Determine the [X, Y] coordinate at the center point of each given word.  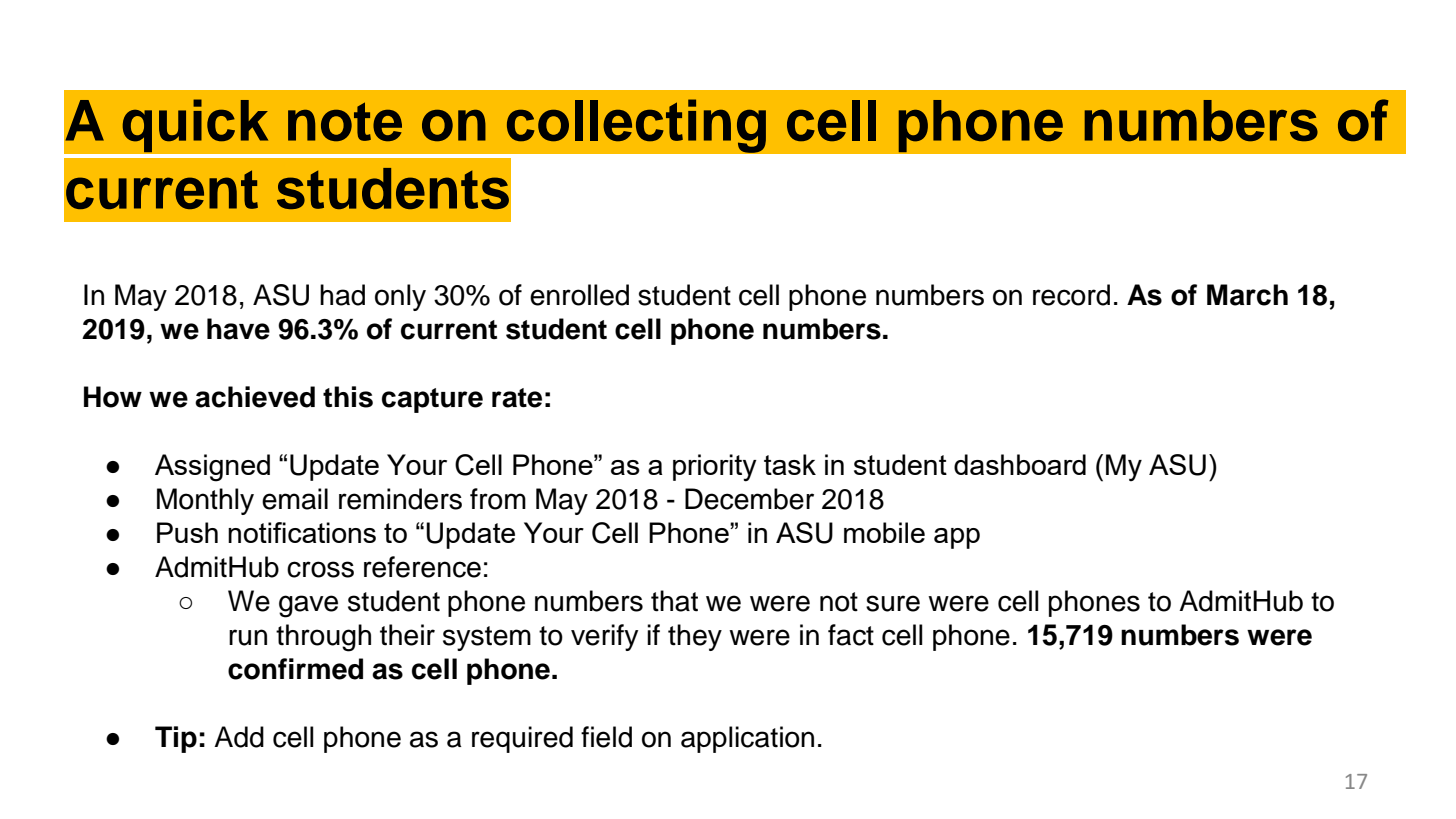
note [345, 121]
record [1071, 295]
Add [239, 737]
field [606, 737]
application [747, 739]
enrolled [579, 295]
